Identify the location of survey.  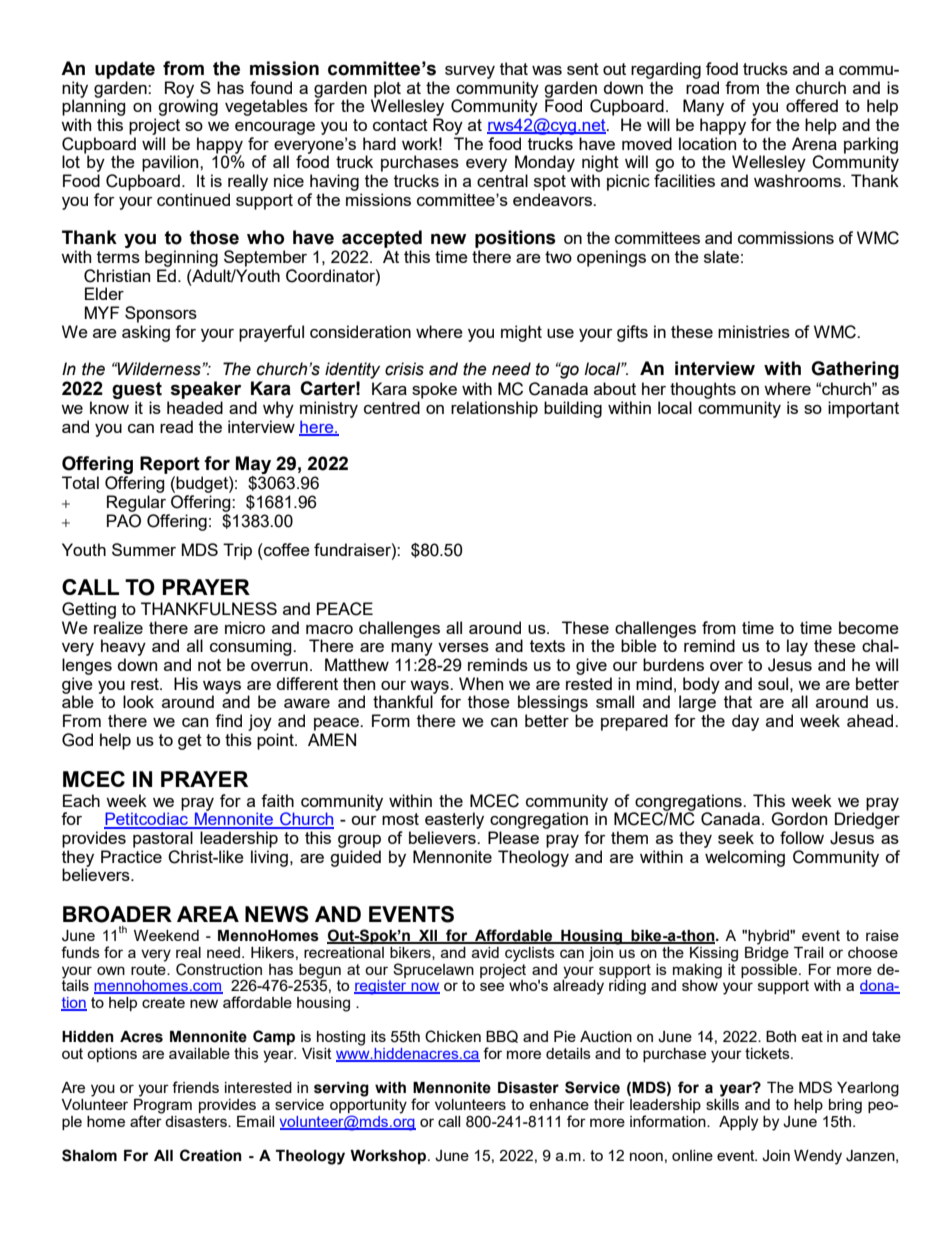
(470, 72).
